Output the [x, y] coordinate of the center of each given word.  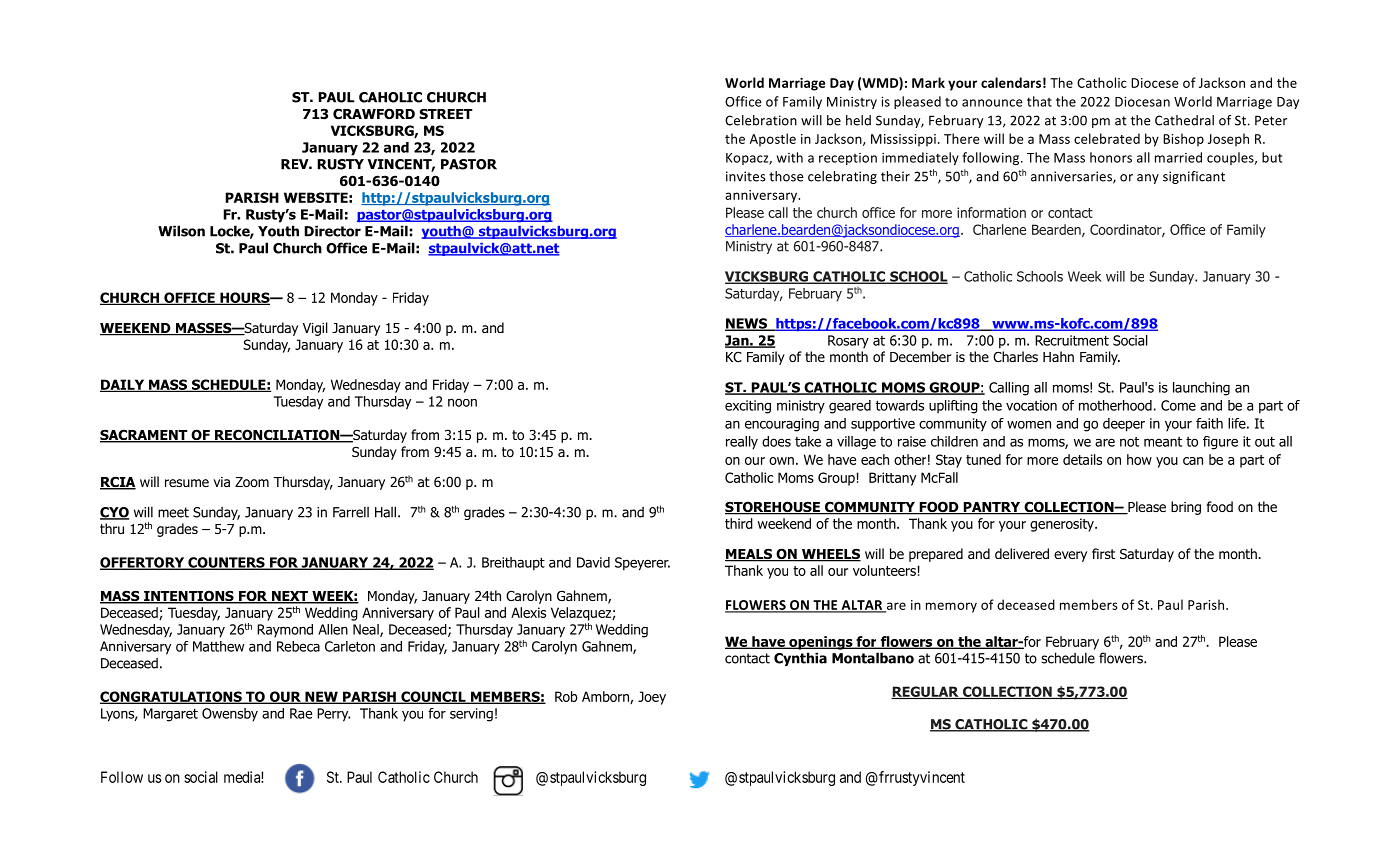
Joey [652, 698]
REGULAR [926, 692]
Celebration [761, 120]
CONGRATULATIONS [172, 697]
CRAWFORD [374, 114]
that [1039, 101]
